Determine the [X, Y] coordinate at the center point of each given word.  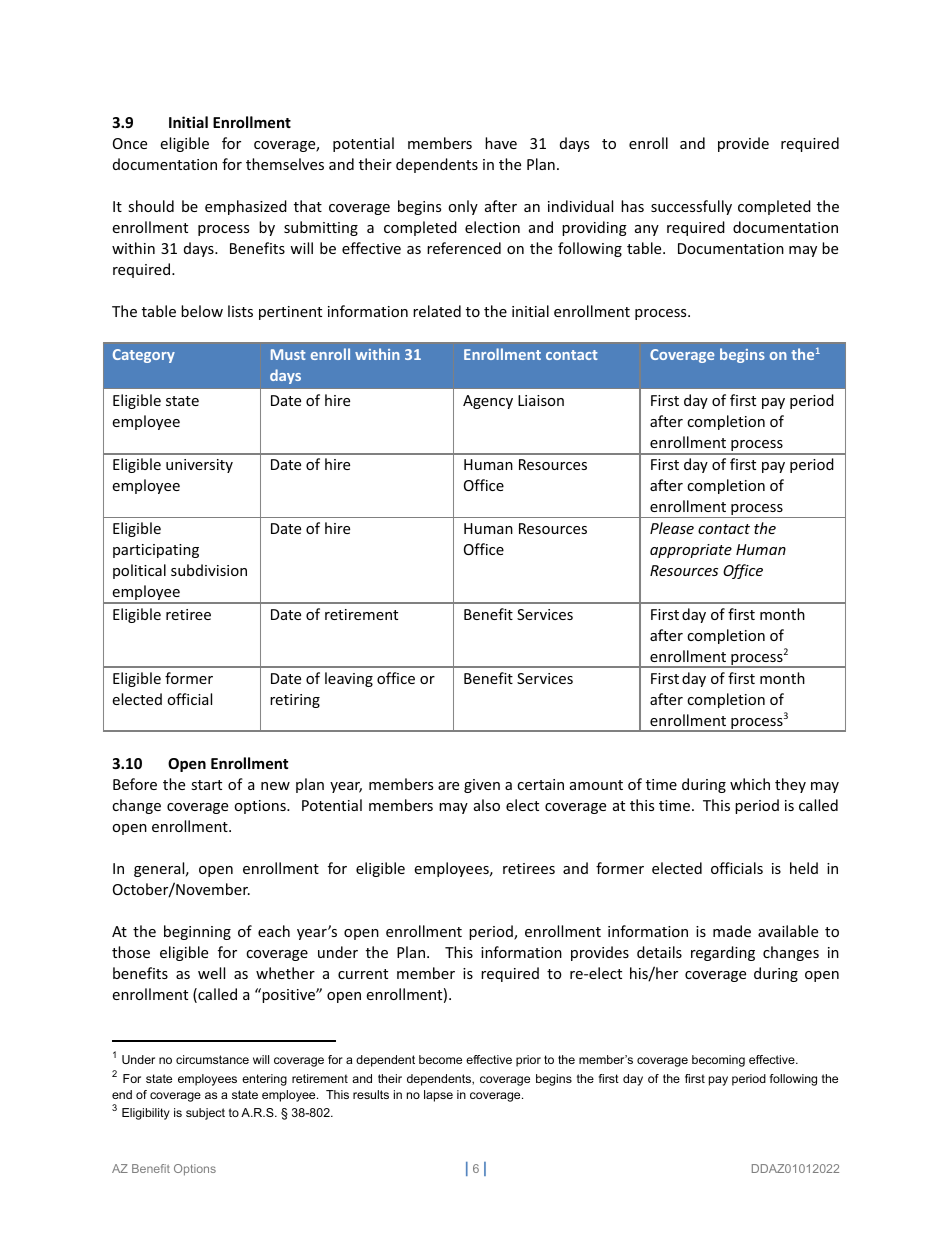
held [804, 868]
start [206, 785]
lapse [438, 1096]
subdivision [209, 570]
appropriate [691, 551]
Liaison [541, 400]
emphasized [246, 207]
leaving [349, 679]
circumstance [212, 1059]
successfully [691, 207]
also [487, 805]
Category [144, 356]
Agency [488, 402]
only [463, 207]
